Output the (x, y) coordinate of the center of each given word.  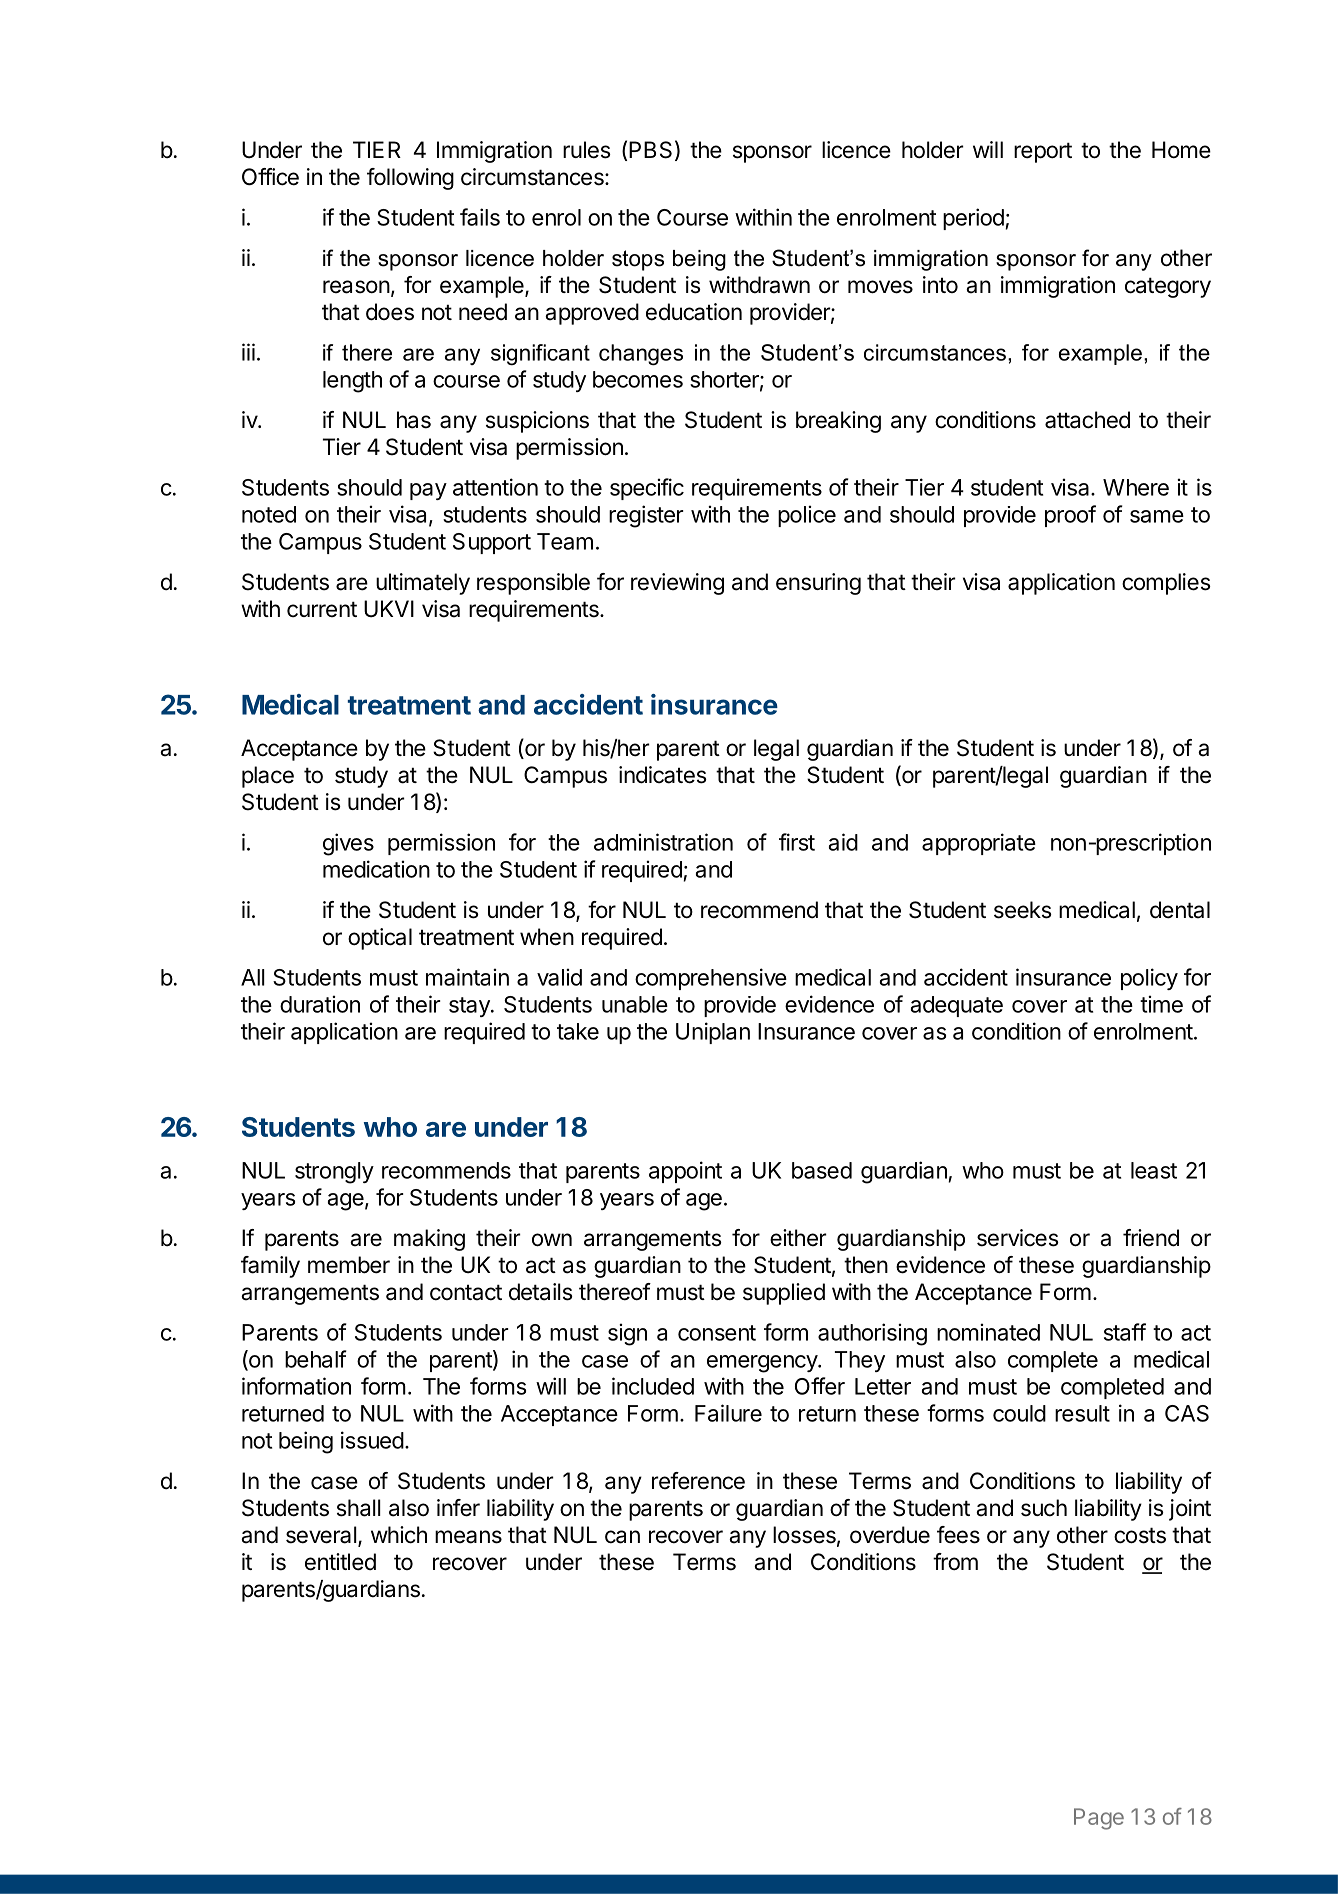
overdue (890, 1535)
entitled (340, 1562)
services (1018, 1238)
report (1043, 152)
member (349, 1265)
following (410, 179)
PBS (650, 150)
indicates (663, 775)
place (268, 777)
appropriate (979, 844)
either (798, 1238)
